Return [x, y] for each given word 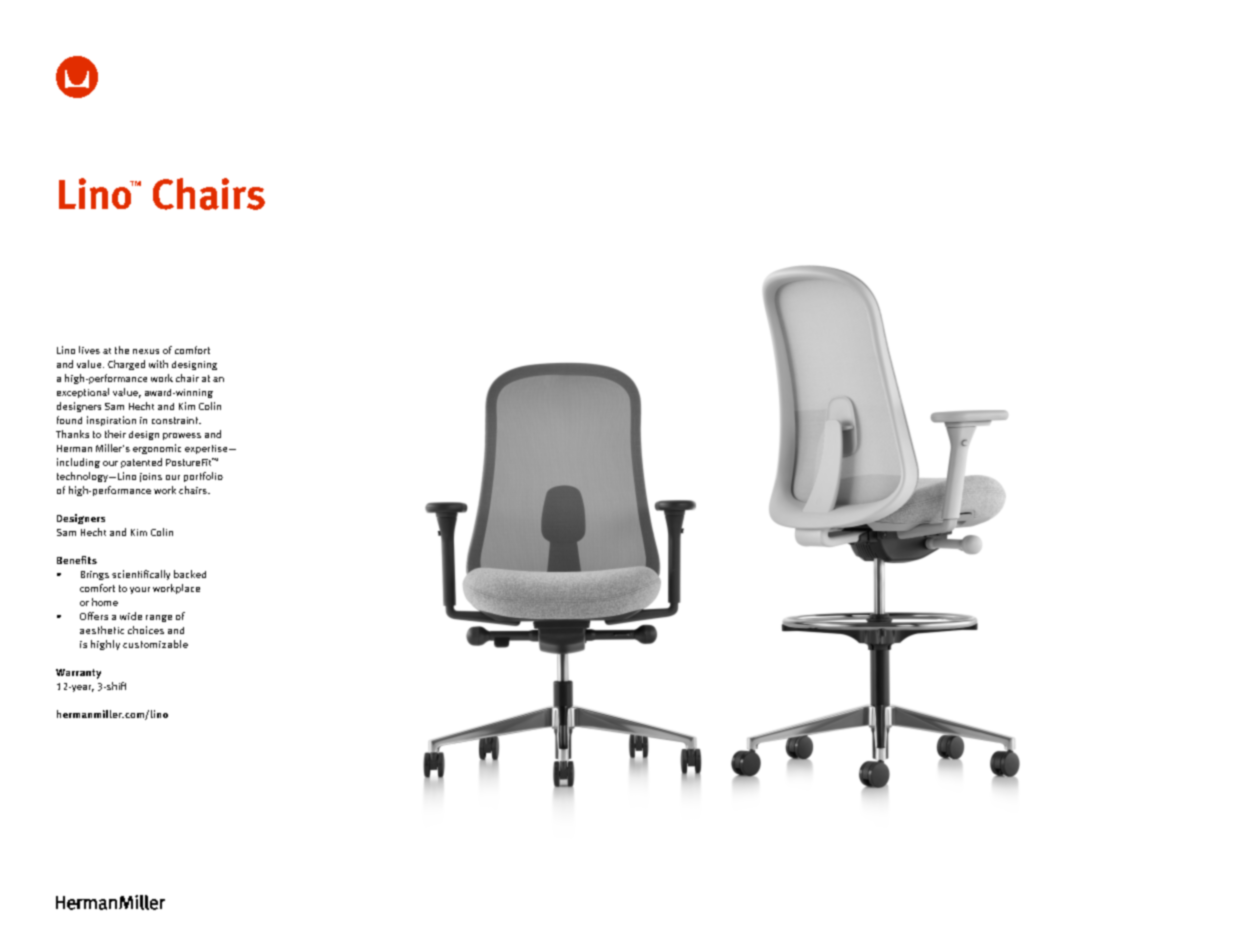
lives [89, 350]
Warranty [78, 674]
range [159, 618]
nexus [146, 351]
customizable [155, 644]
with [158, 364]
